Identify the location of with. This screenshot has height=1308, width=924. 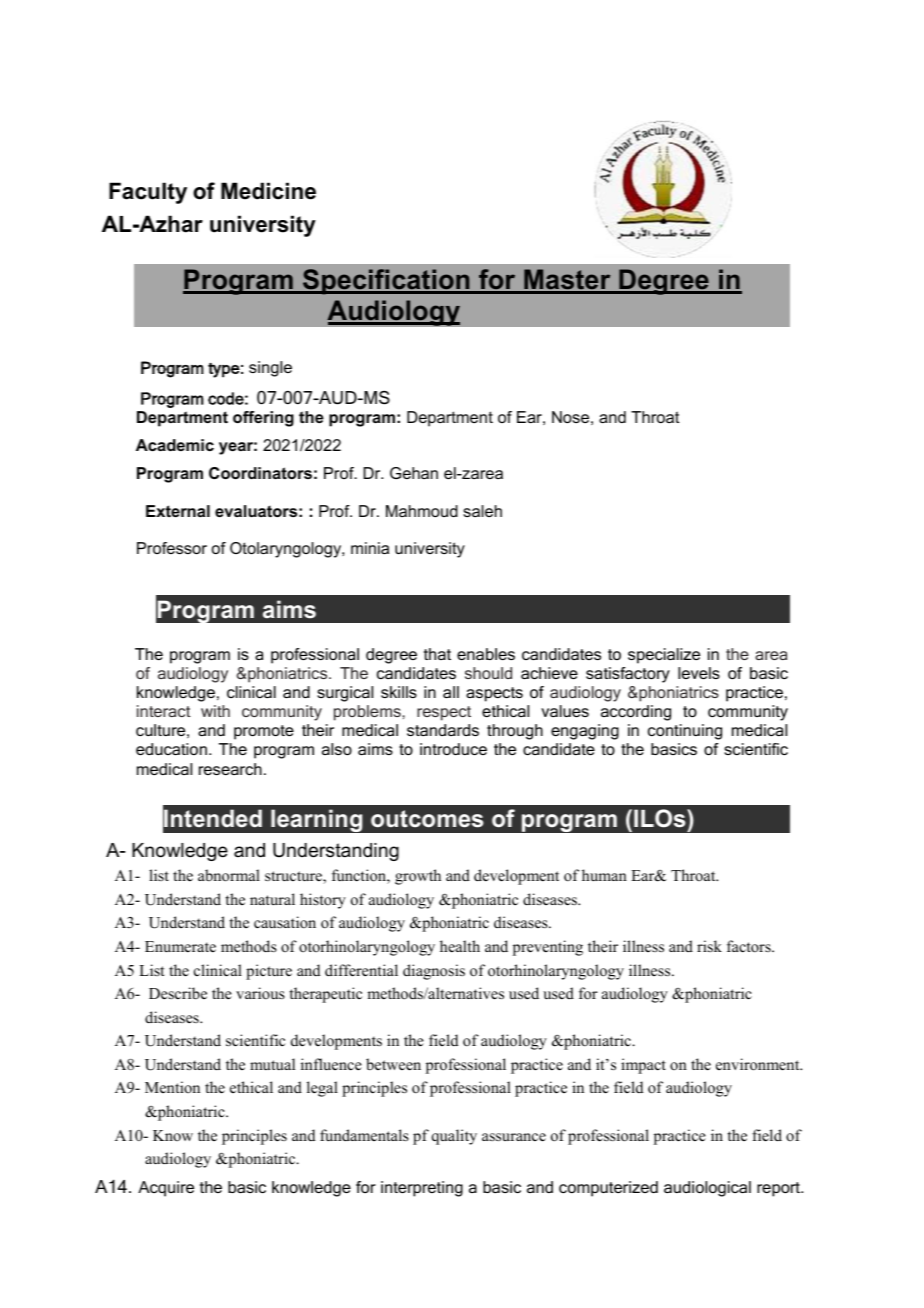
(215, 711).
